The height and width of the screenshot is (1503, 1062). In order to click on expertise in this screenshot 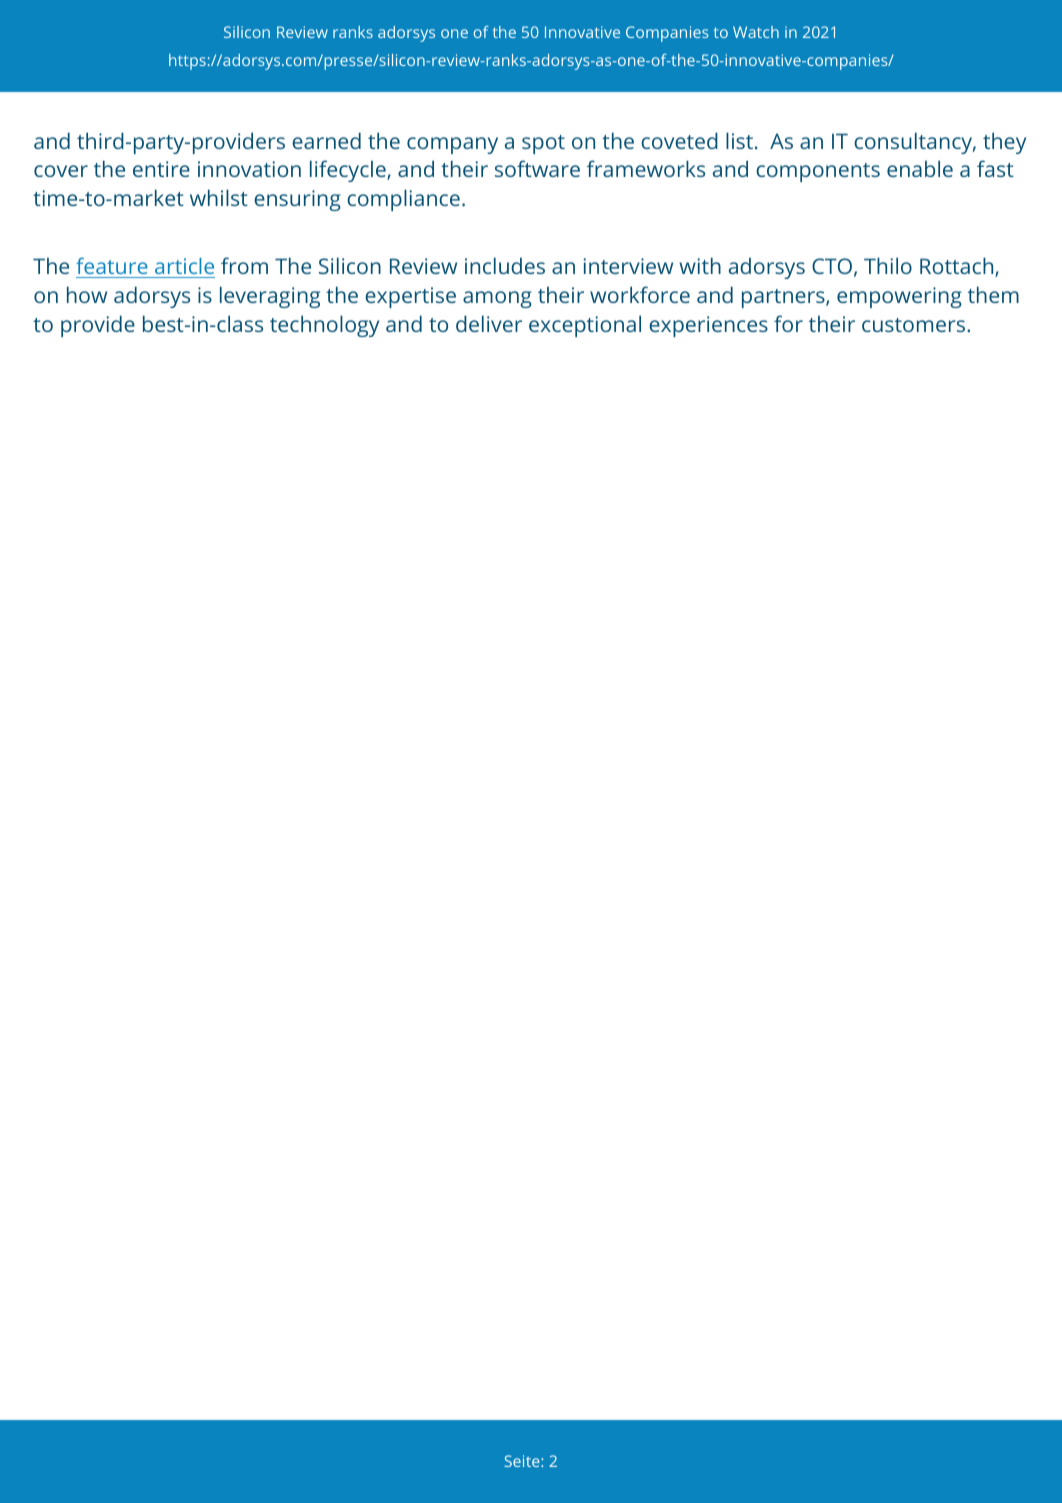, I will do `click(410, 297)`.
